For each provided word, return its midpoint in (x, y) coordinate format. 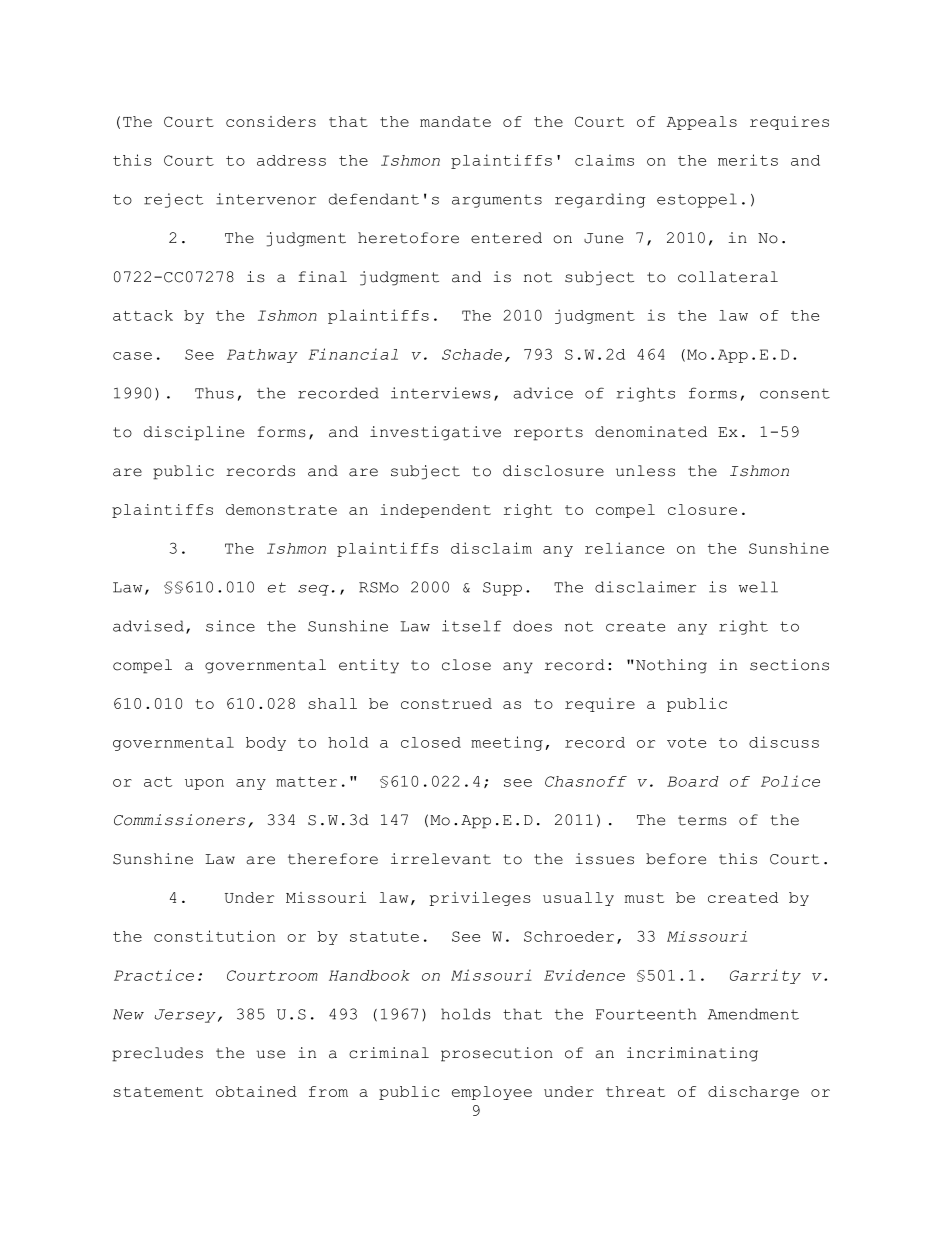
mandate (455, 121)
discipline (194, 433)
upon (204, 784)
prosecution (497, 1054)
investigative (435, 433)
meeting (507, 743)
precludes (157, 1054)
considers (271, 121)
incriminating (692, 1054)
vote (686, 743)
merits (748, 160)
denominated (651, 432)
